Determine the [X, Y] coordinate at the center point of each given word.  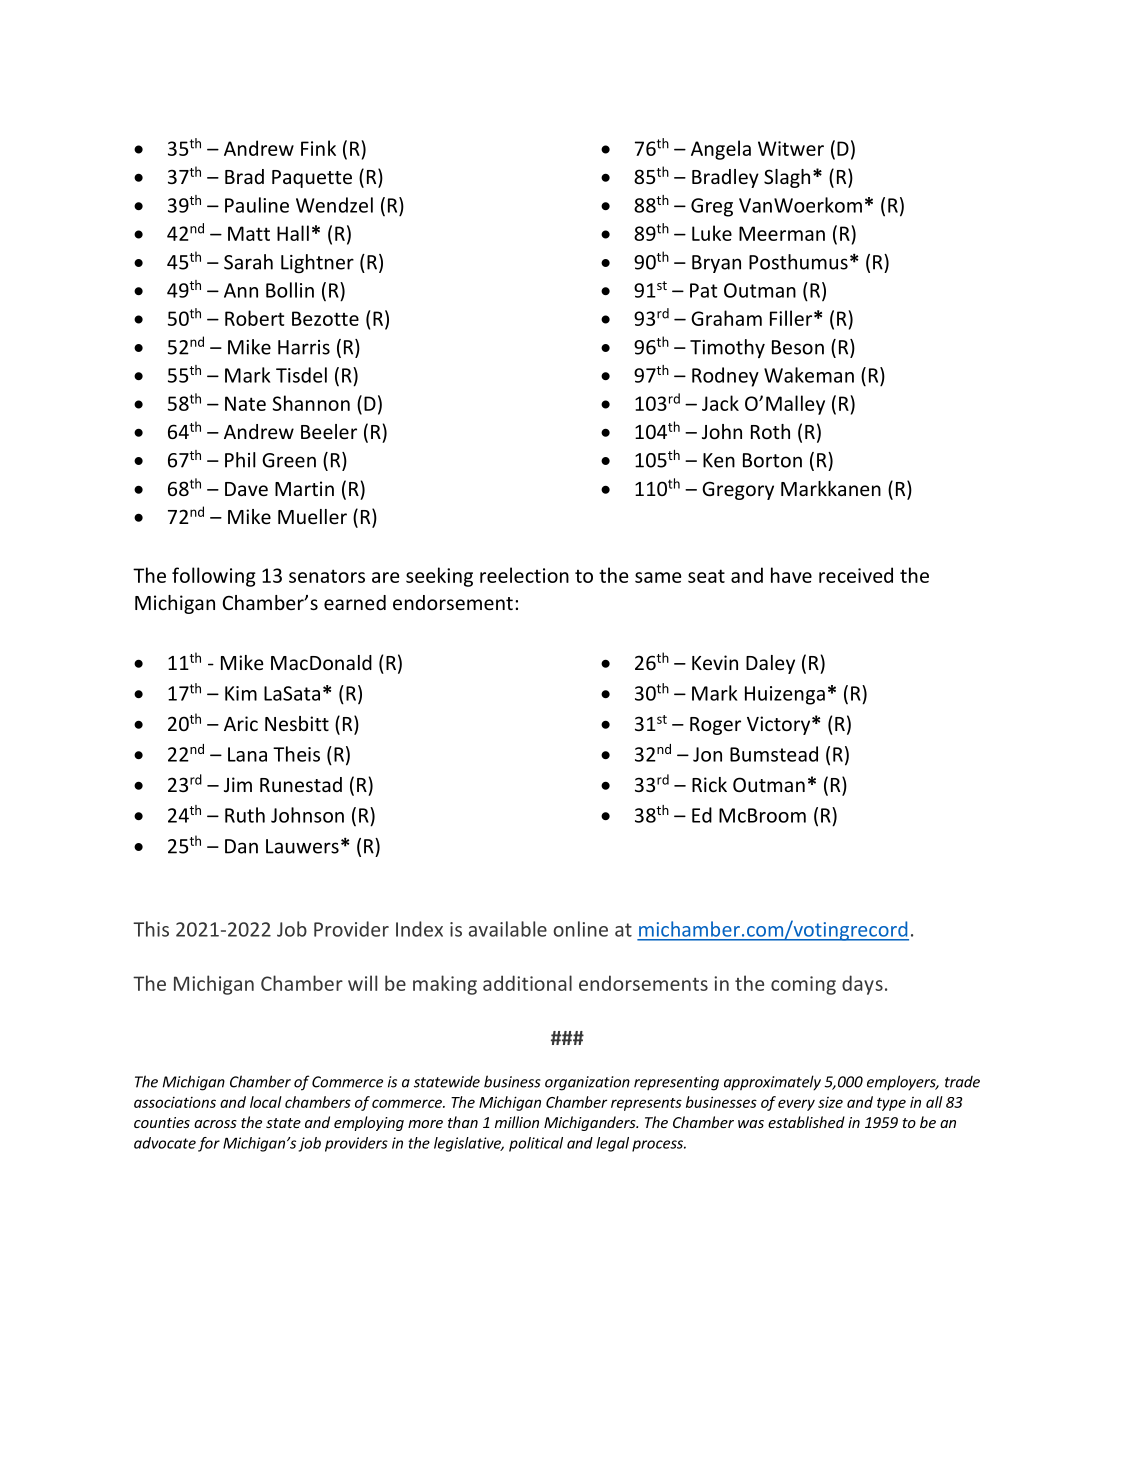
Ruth [245, 815]
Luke [712, 233]
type [891, 1104]
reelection [524, 575]
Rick [709, 784]
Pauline [257, 205]
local [266, 1102]
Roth [770, 431]
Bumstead [774, 754]
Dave [246, 489]
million [517, 1122]
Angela [721, 150]
